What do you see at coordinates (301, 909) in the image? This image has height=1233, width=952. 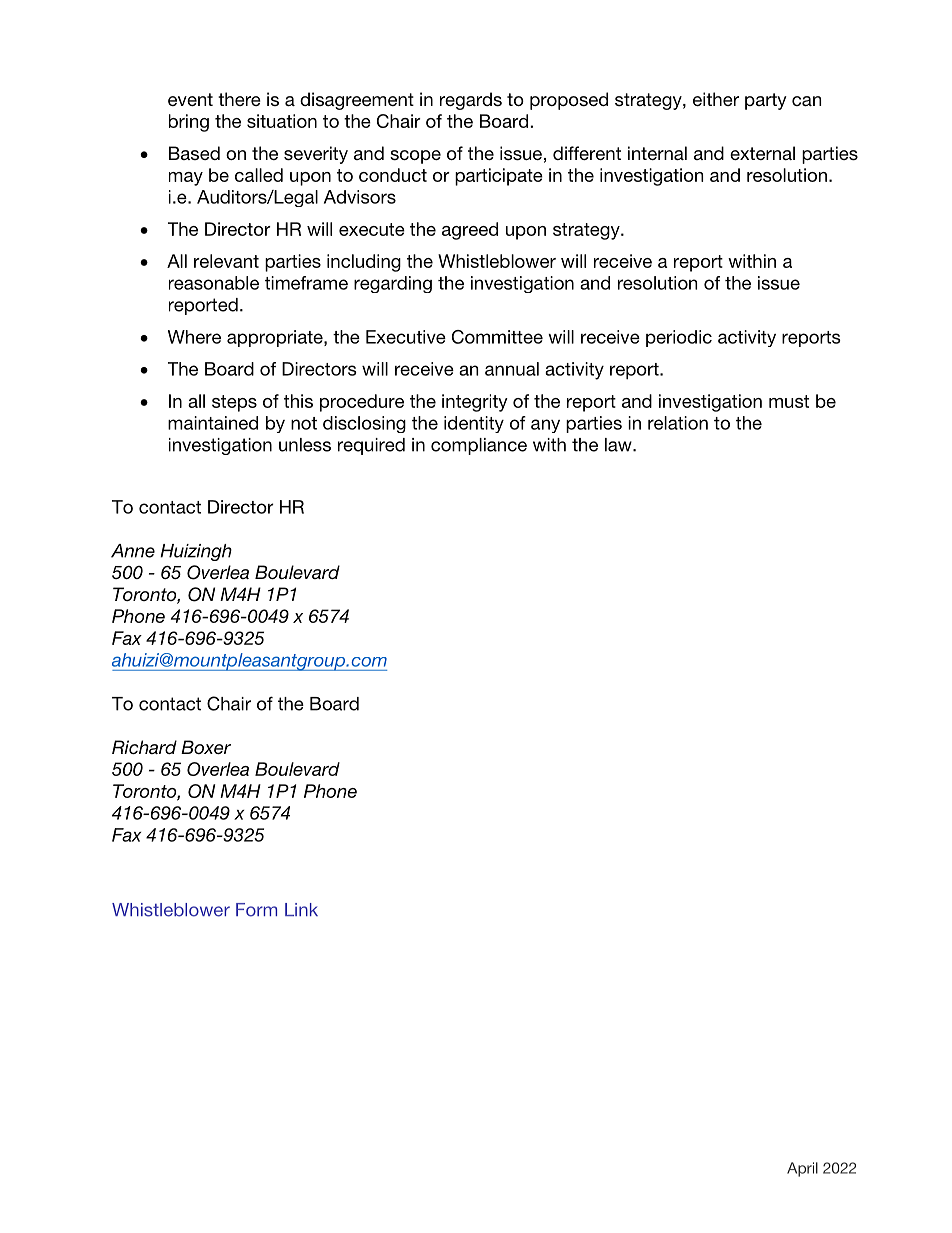 I see `Link` at bounding box center [301, 909].
